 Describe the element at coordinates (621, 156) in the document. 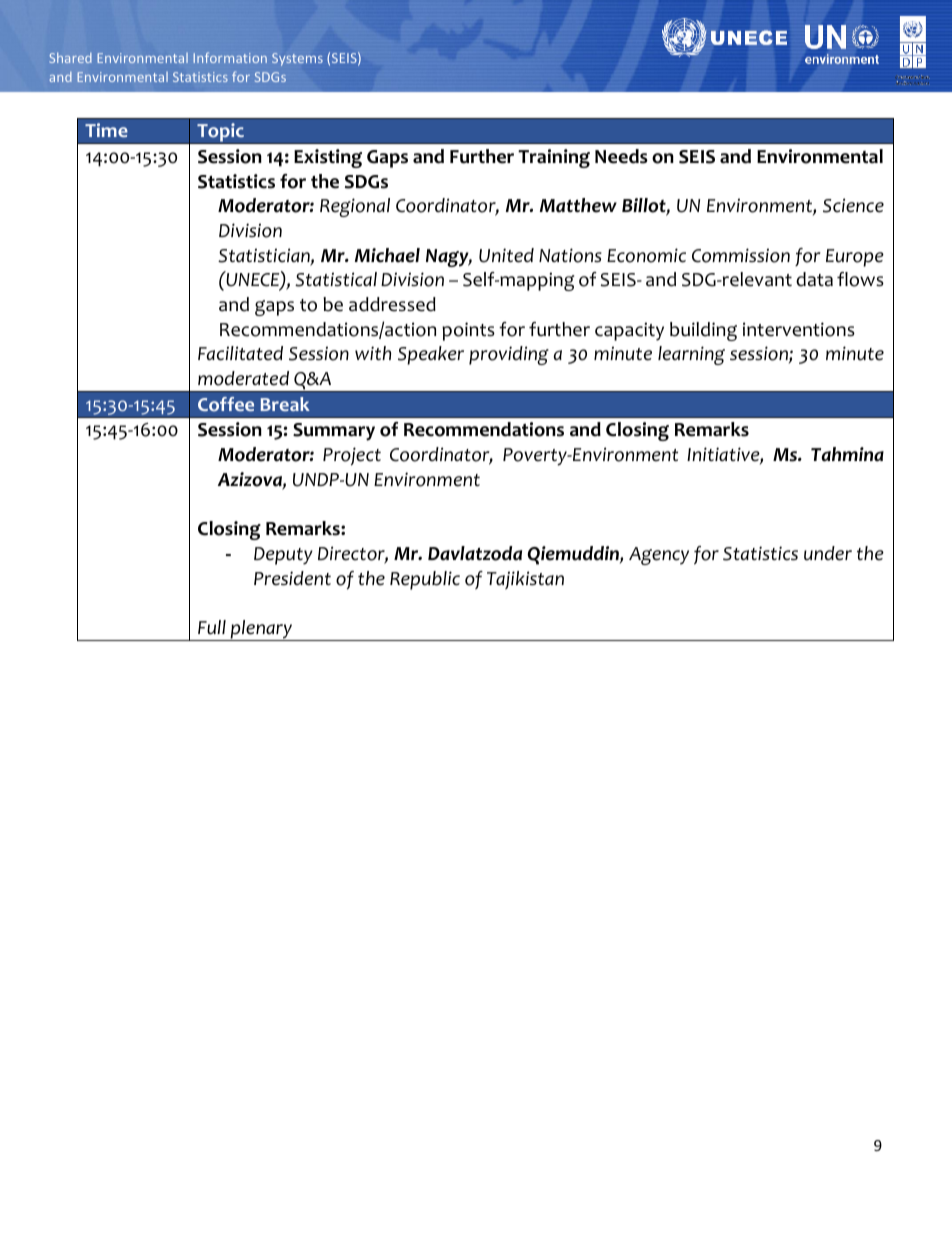

I see `Needs` at that location.
